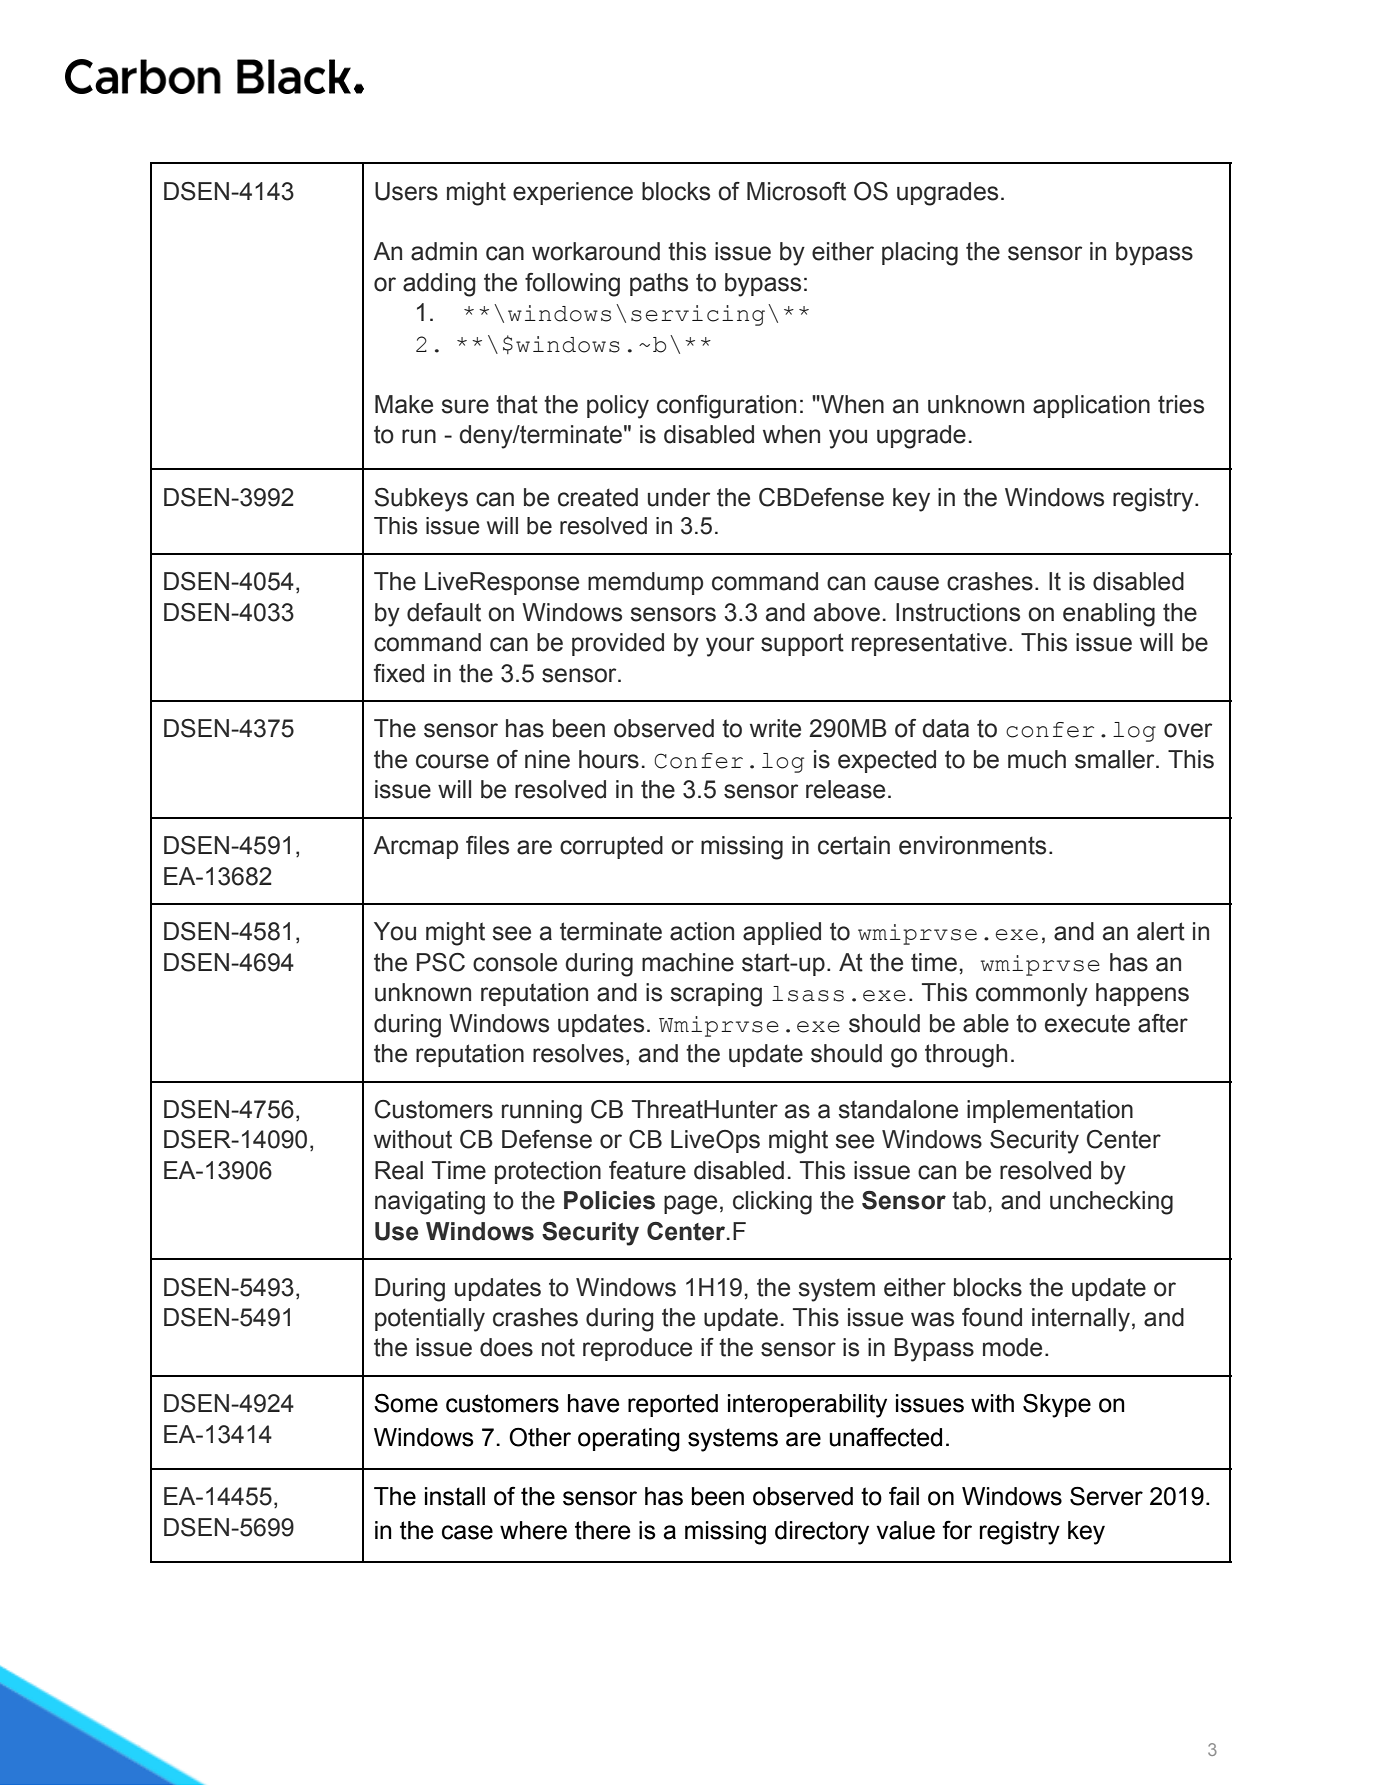 This page has height=1786, width=1380. What do you see at coordinates (487, 845) in the page?
I see `files` at bounding box center [487, 845].
